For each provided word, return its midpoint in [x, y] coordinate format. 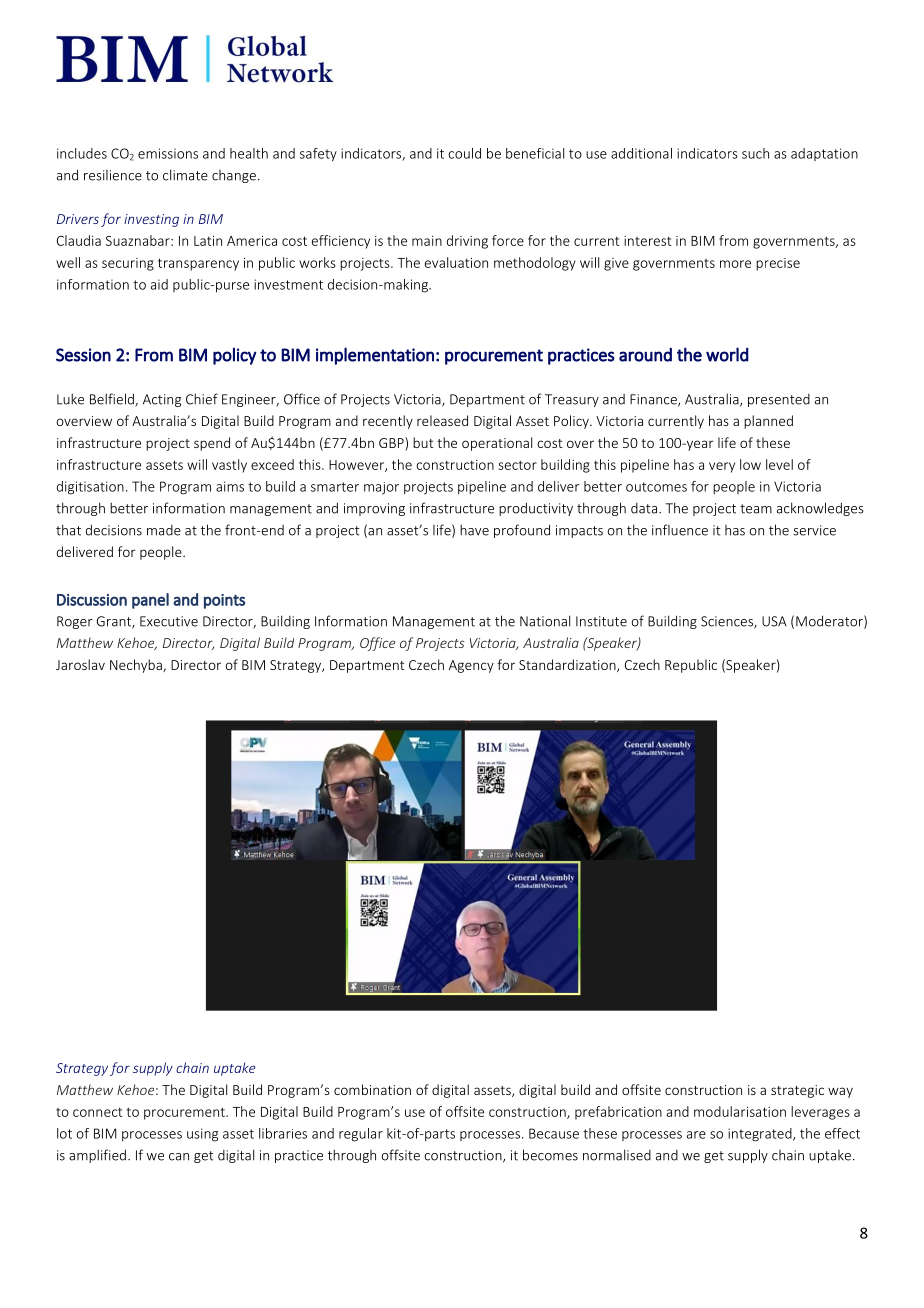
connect [98, 1112]
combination [372, 1089]
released [442, 420]
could [464, 153]
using [202, 1135]
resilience [113, 175]
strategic [797, 1091]
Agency [471, 666]
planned [768, 422]
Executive [169, 621]
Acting [162, 400]
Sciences [728, 622]
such [755, 153]
